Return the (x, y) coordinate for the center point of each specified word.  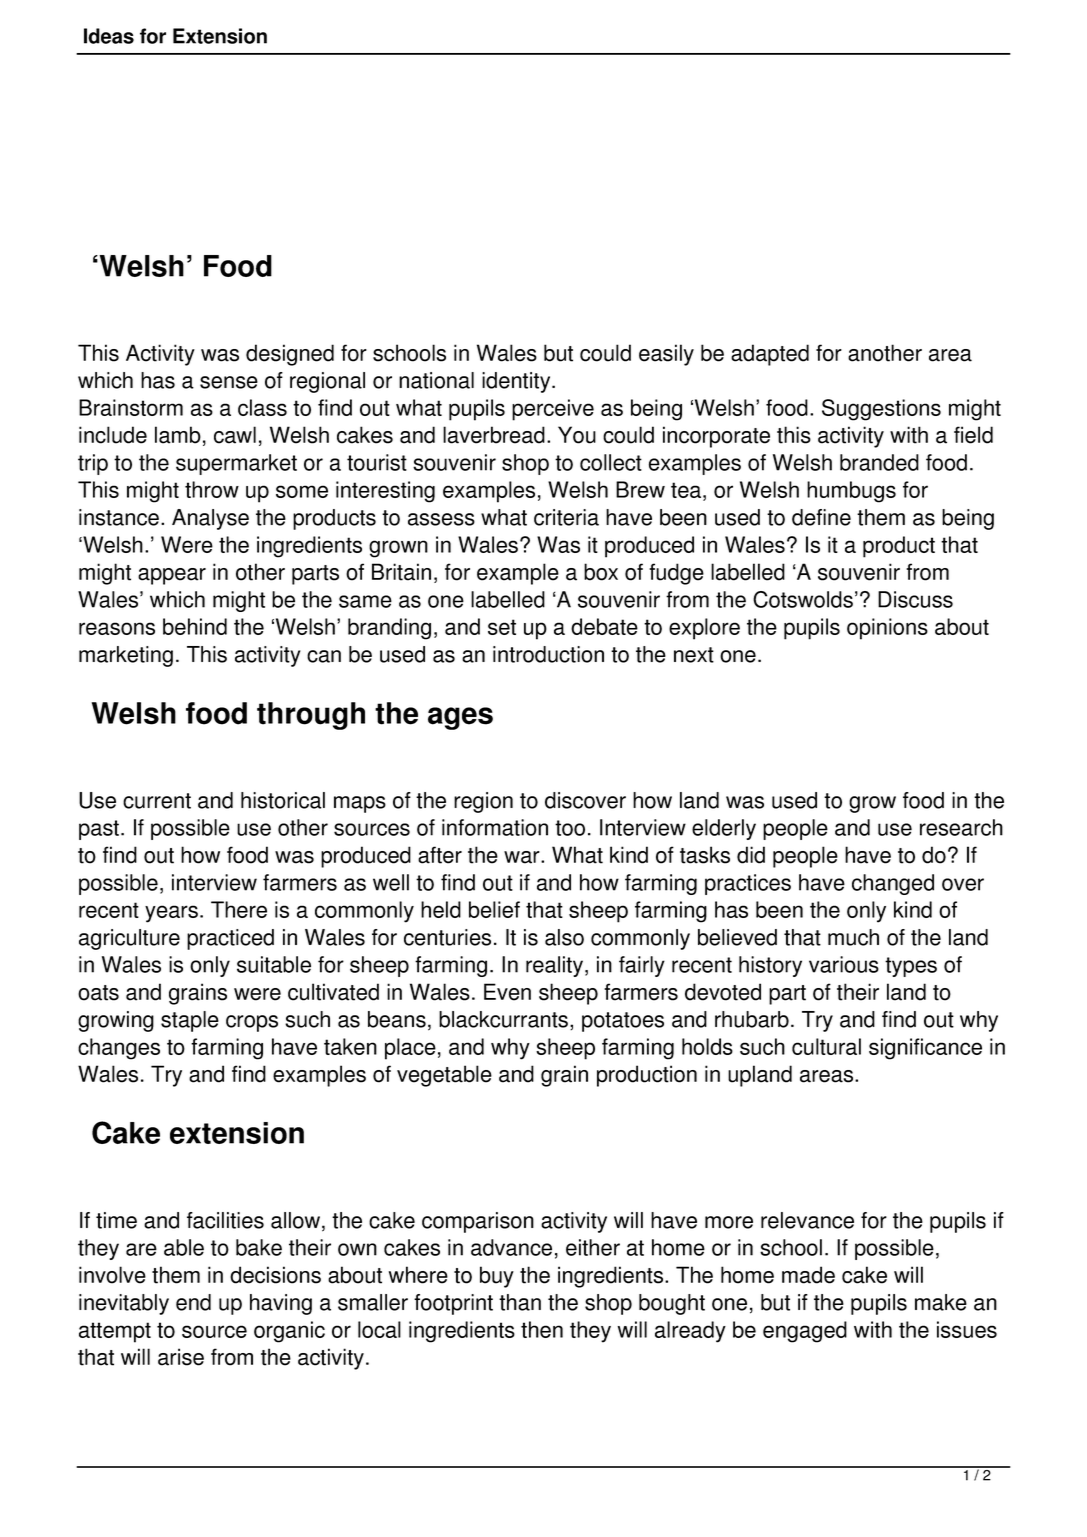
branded (879, 462)
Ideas (109, 36)
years (171, 914)
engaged (805, 1332)
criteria (566, 517)
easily (666, 355)
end (193, 1302)
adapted (770, 355)
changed (893, 884)
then (542, 1329)
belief (494, 909)
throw (212, 489)
